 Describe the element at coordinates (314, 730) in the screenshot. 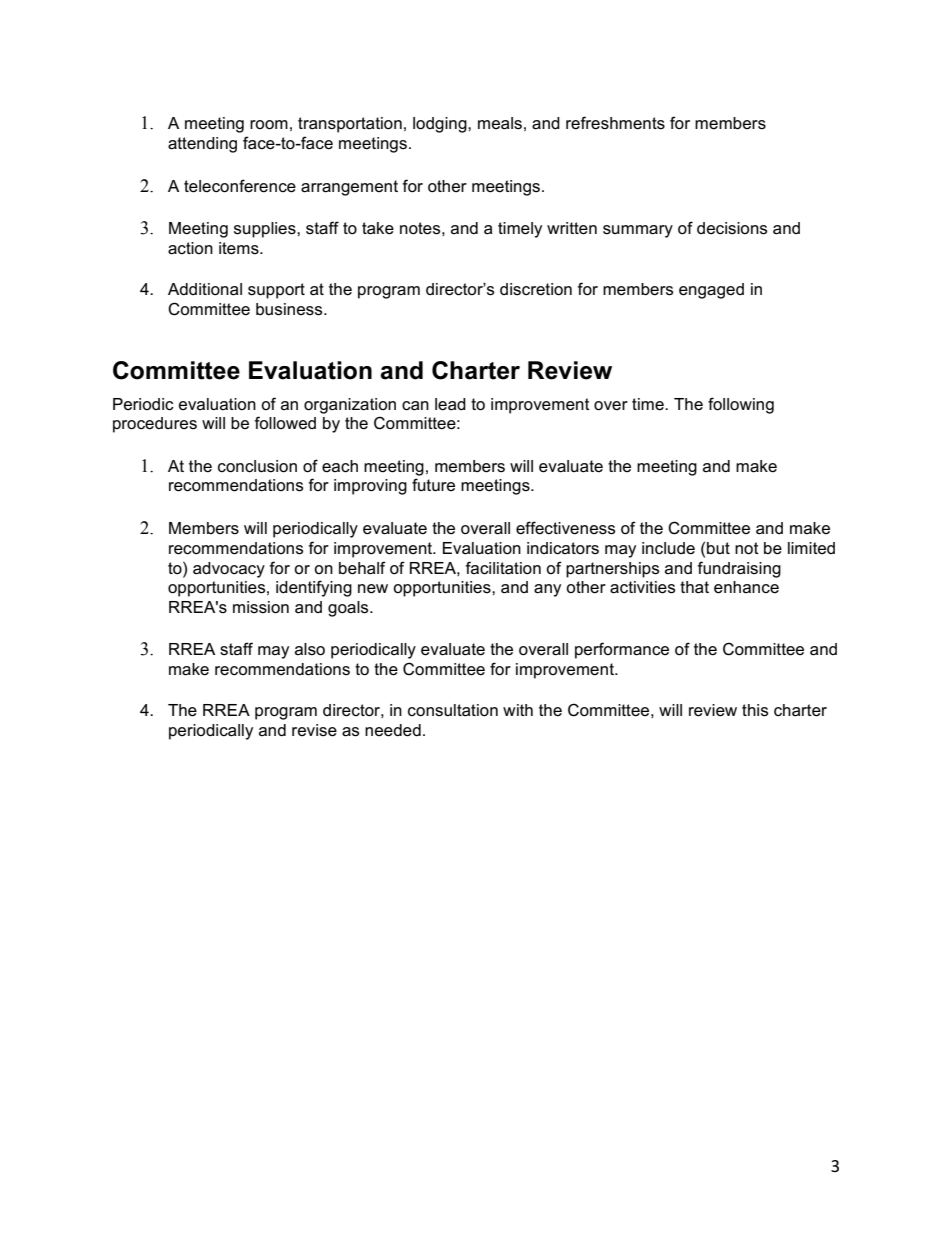

I see `revise` at that location.
